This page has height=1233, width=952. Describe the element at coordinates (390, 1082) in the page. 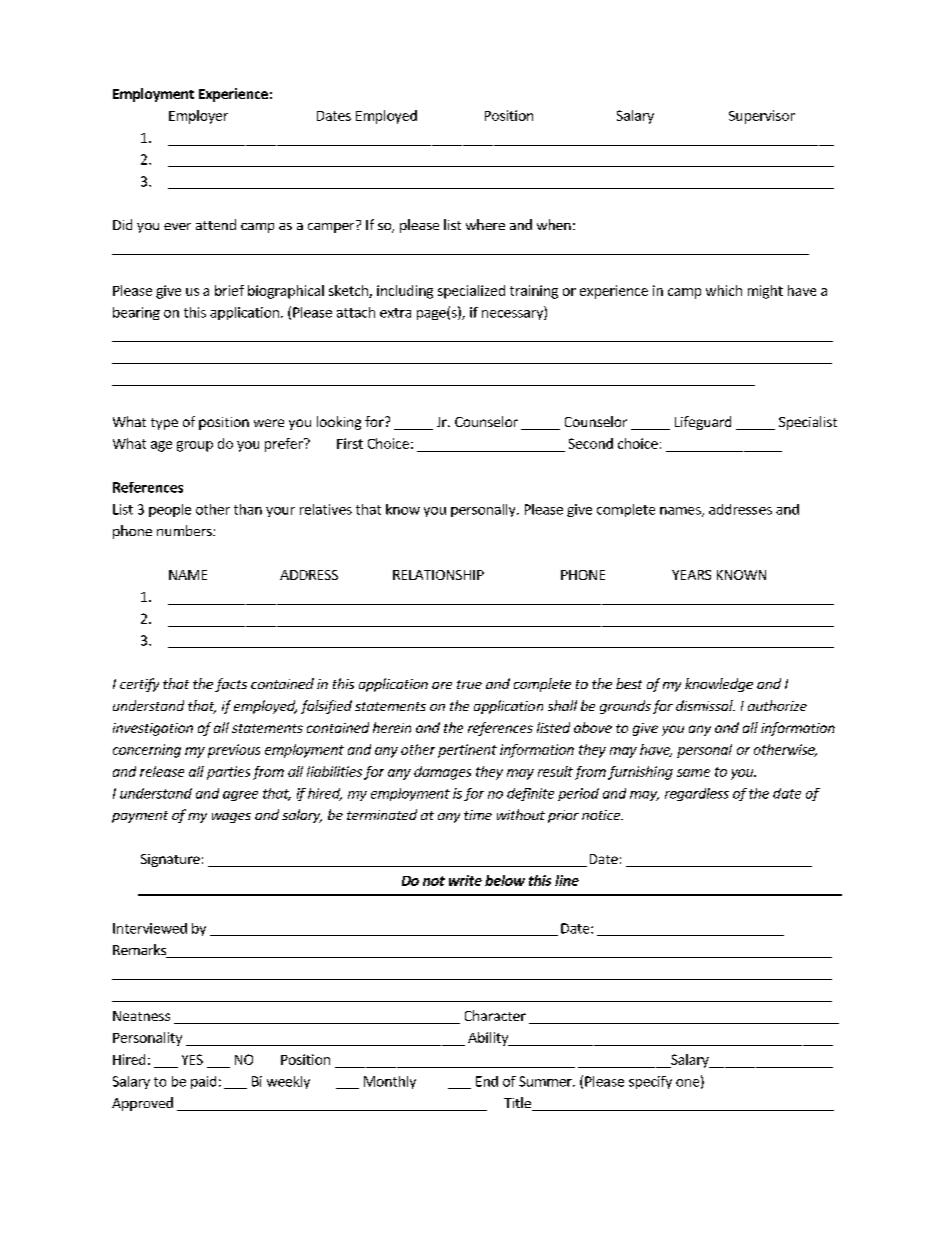

I see `Monthly` at that location.
